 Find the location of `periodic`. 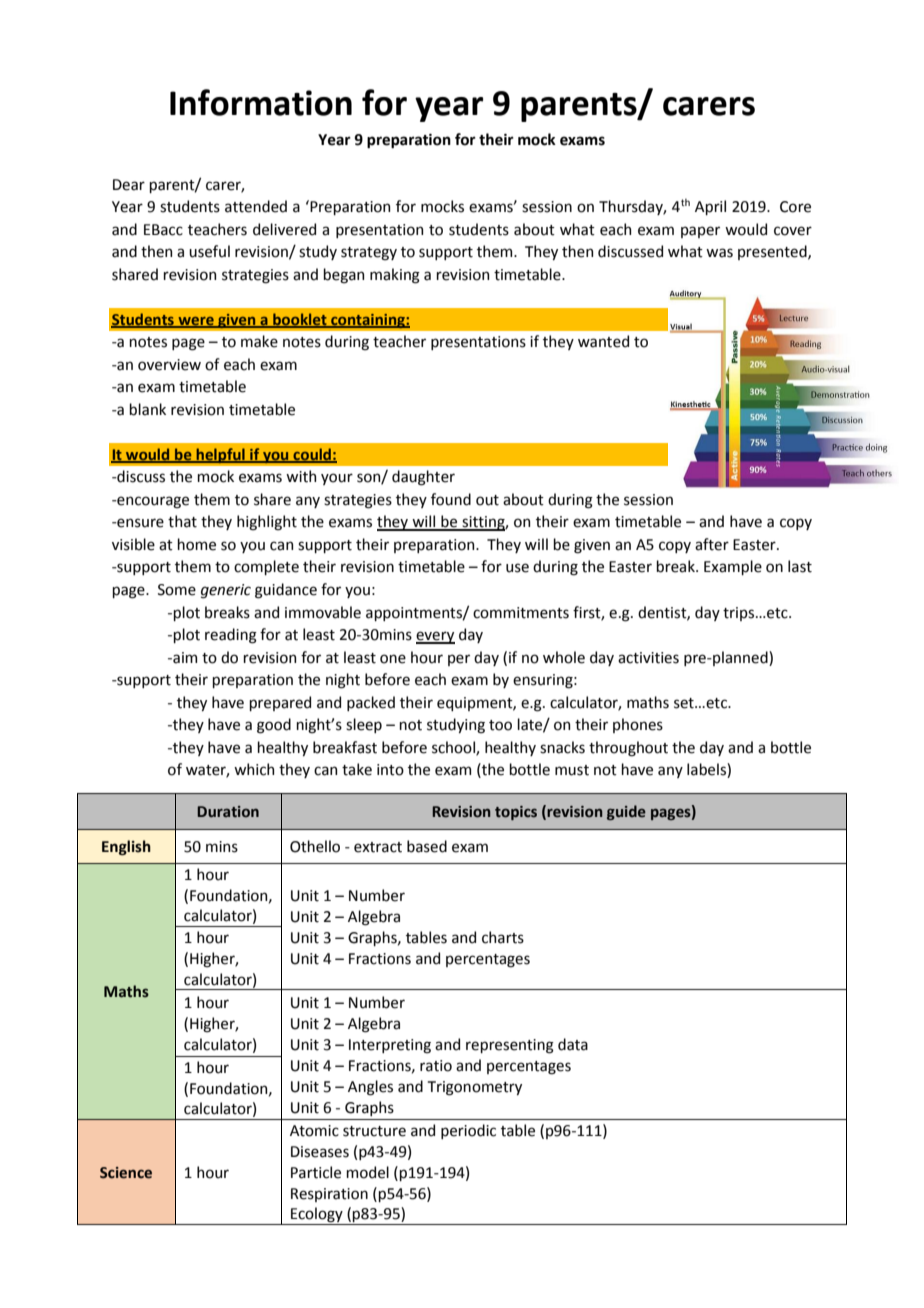

periodic is located at coordinates (468, 1131).
